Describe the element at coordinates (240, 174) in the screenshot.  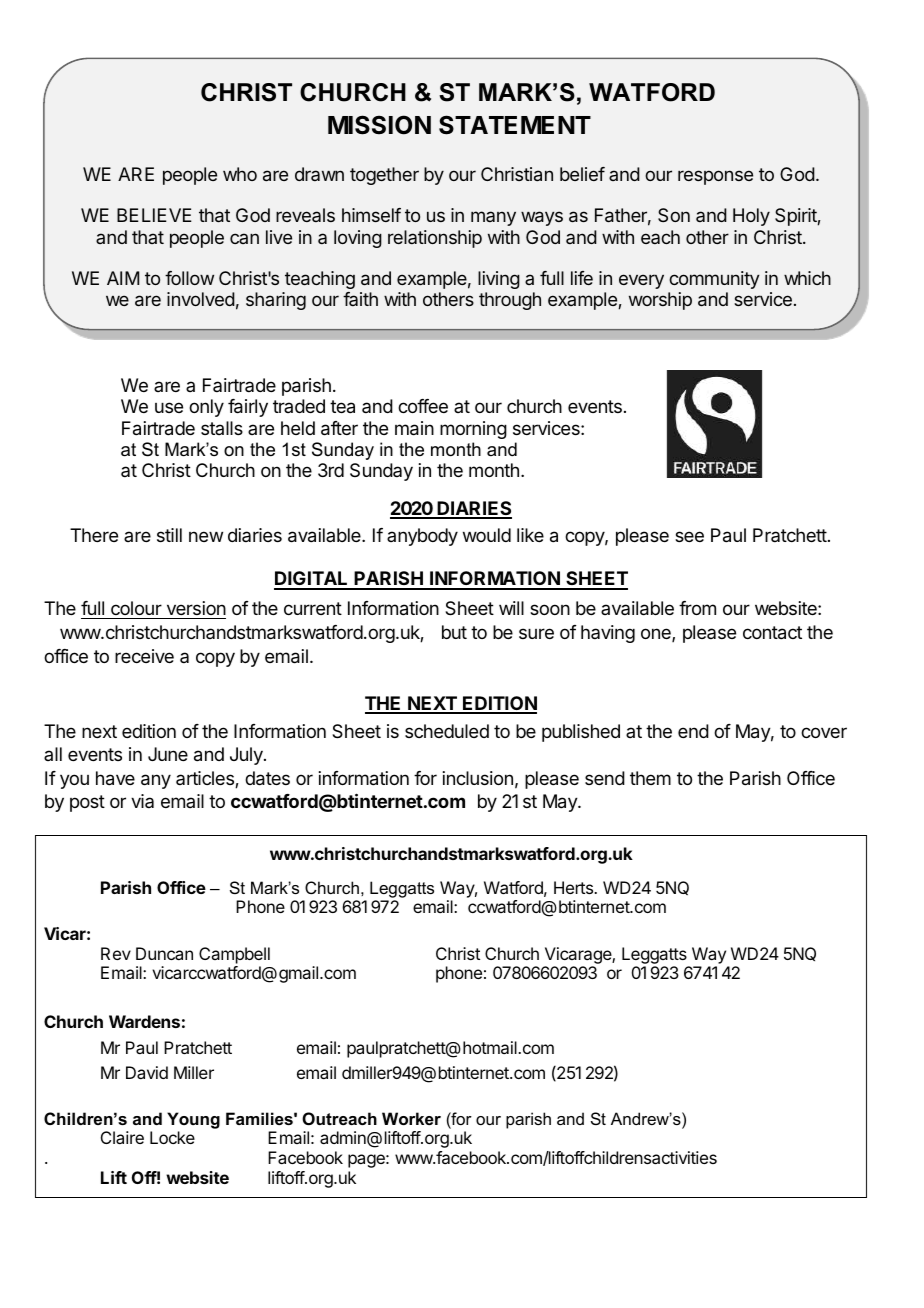
I see `who` at that location.
